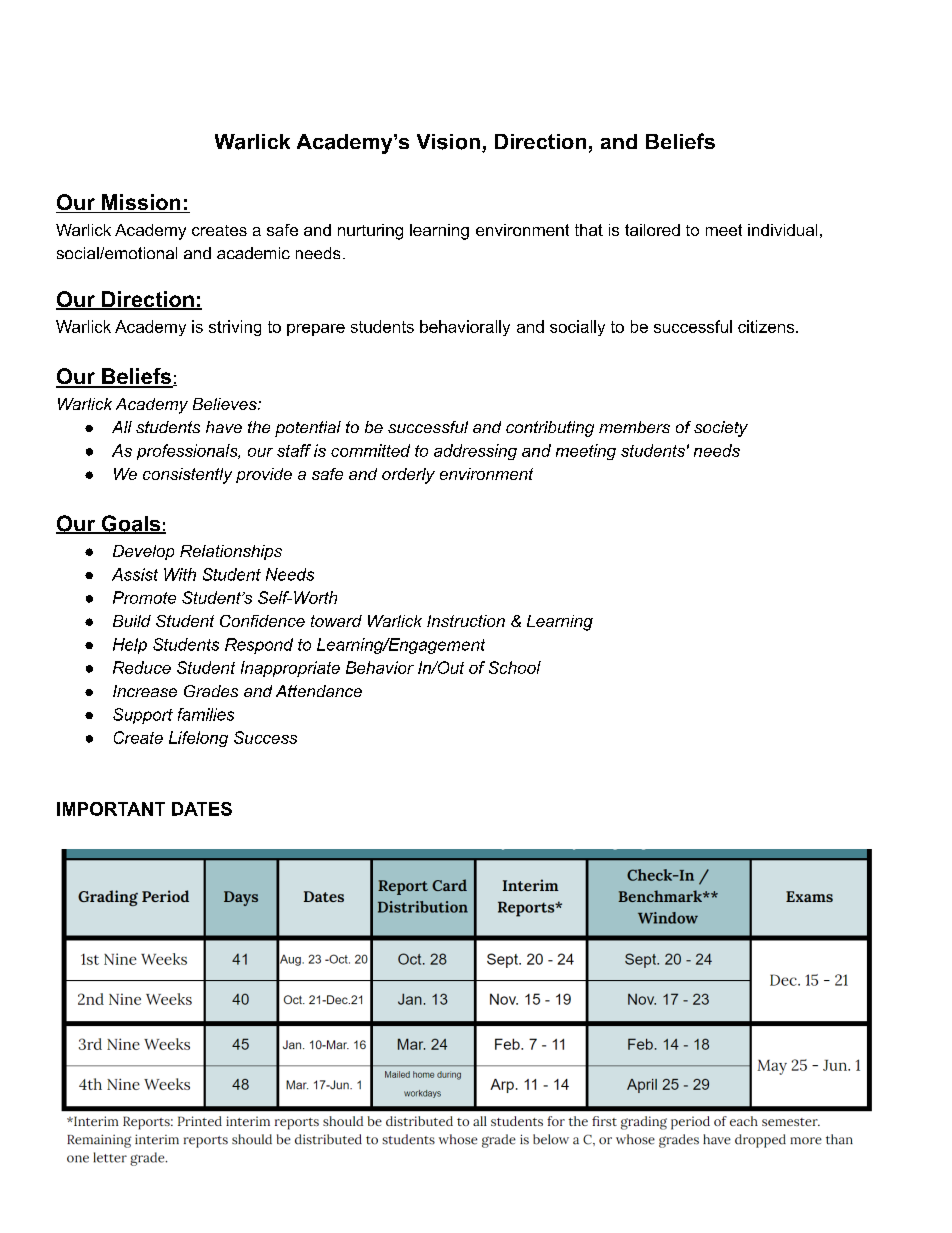 Image resolution: width=952 pixels, height=1233 pixels. Describe the element at coordinates (202, 809) in the page. I see `DATES` at that location.
